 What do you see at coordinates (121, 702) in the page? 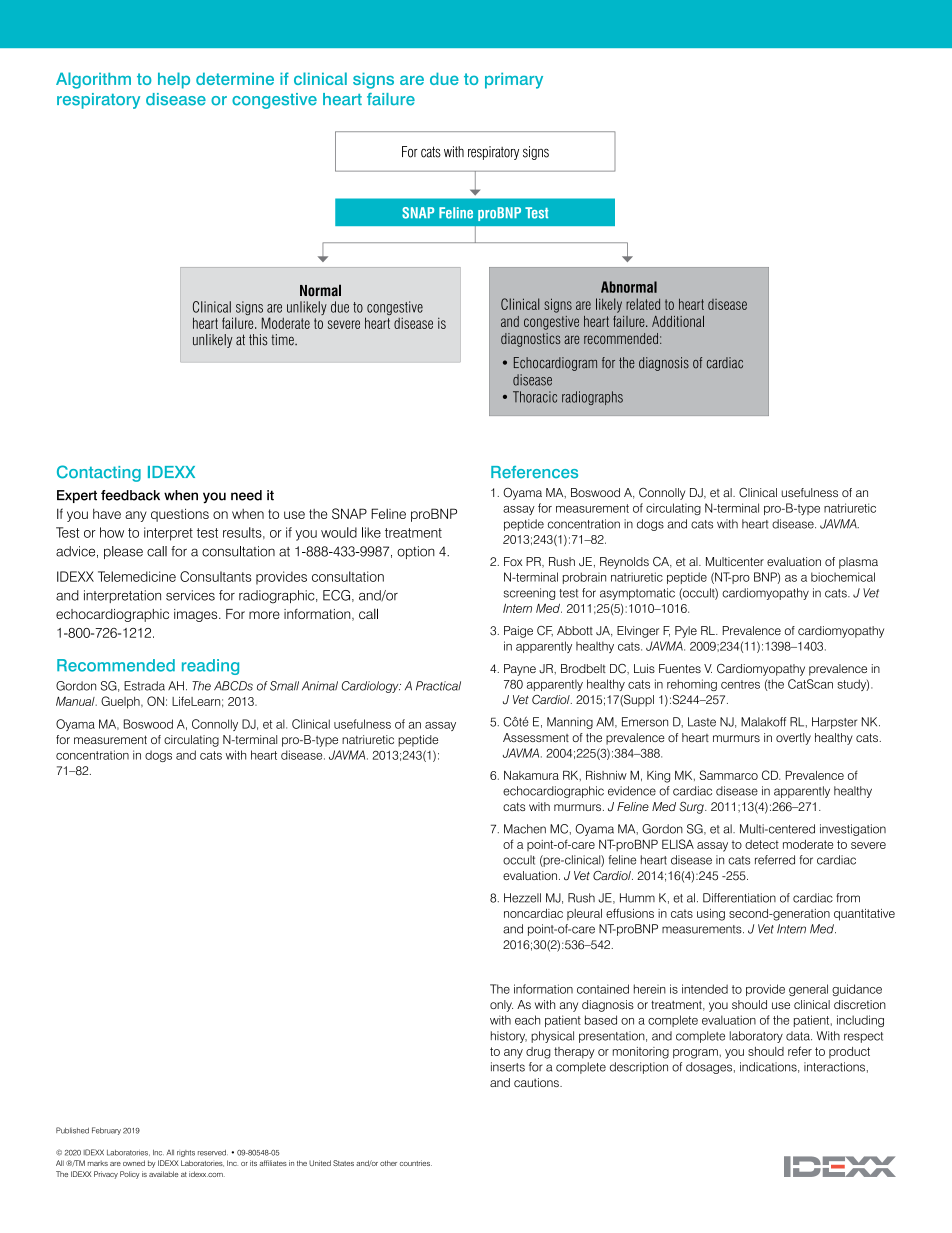
I see `Guelph` at bounding box center [121, 702].
